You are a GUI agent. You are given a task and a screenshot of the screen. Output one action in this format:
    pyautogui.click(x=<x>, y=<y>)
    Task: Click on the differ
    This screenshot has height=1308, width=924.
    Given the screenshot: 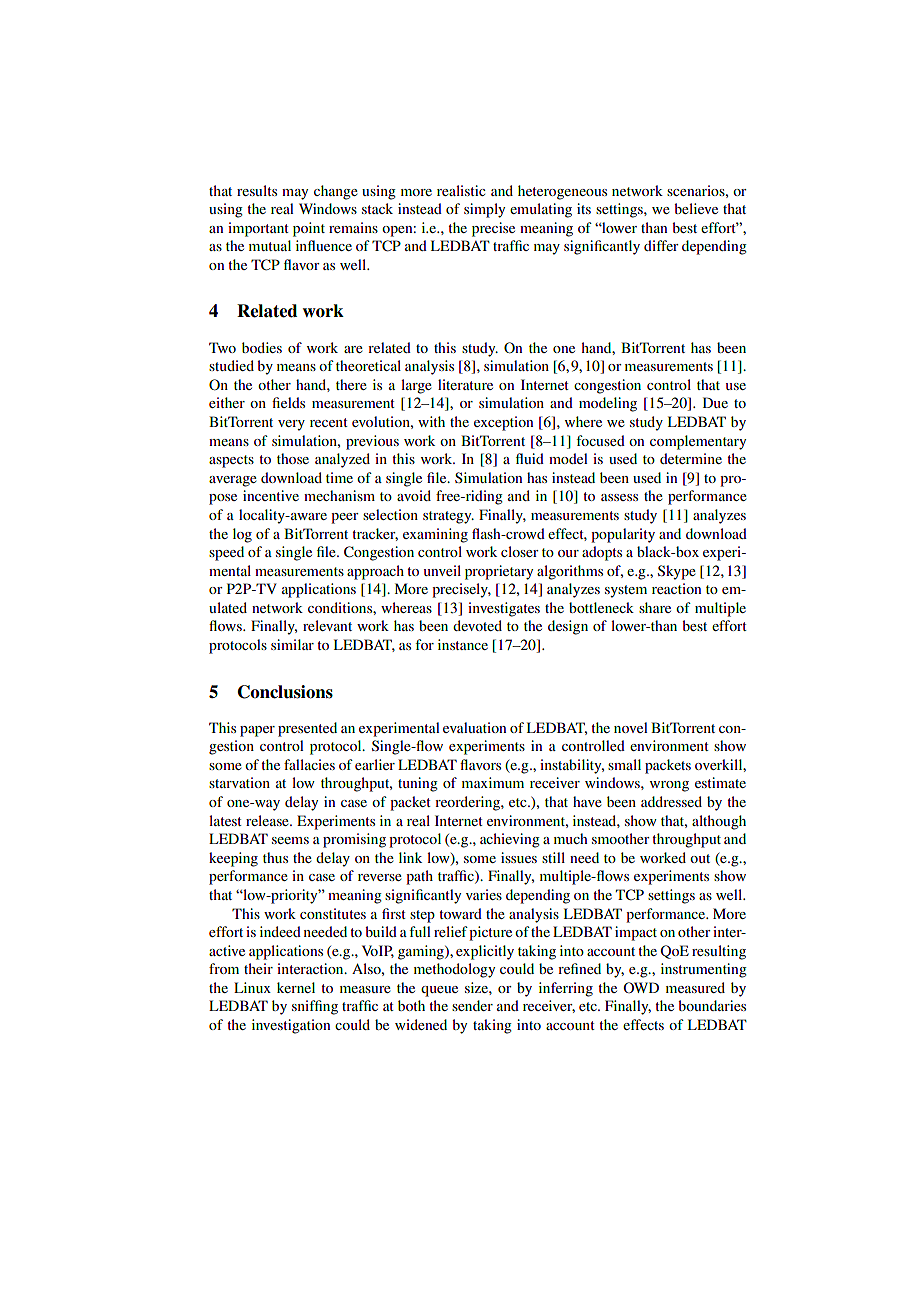 What is the action you would take?
    pyautogui.click(x=661, y=245)
